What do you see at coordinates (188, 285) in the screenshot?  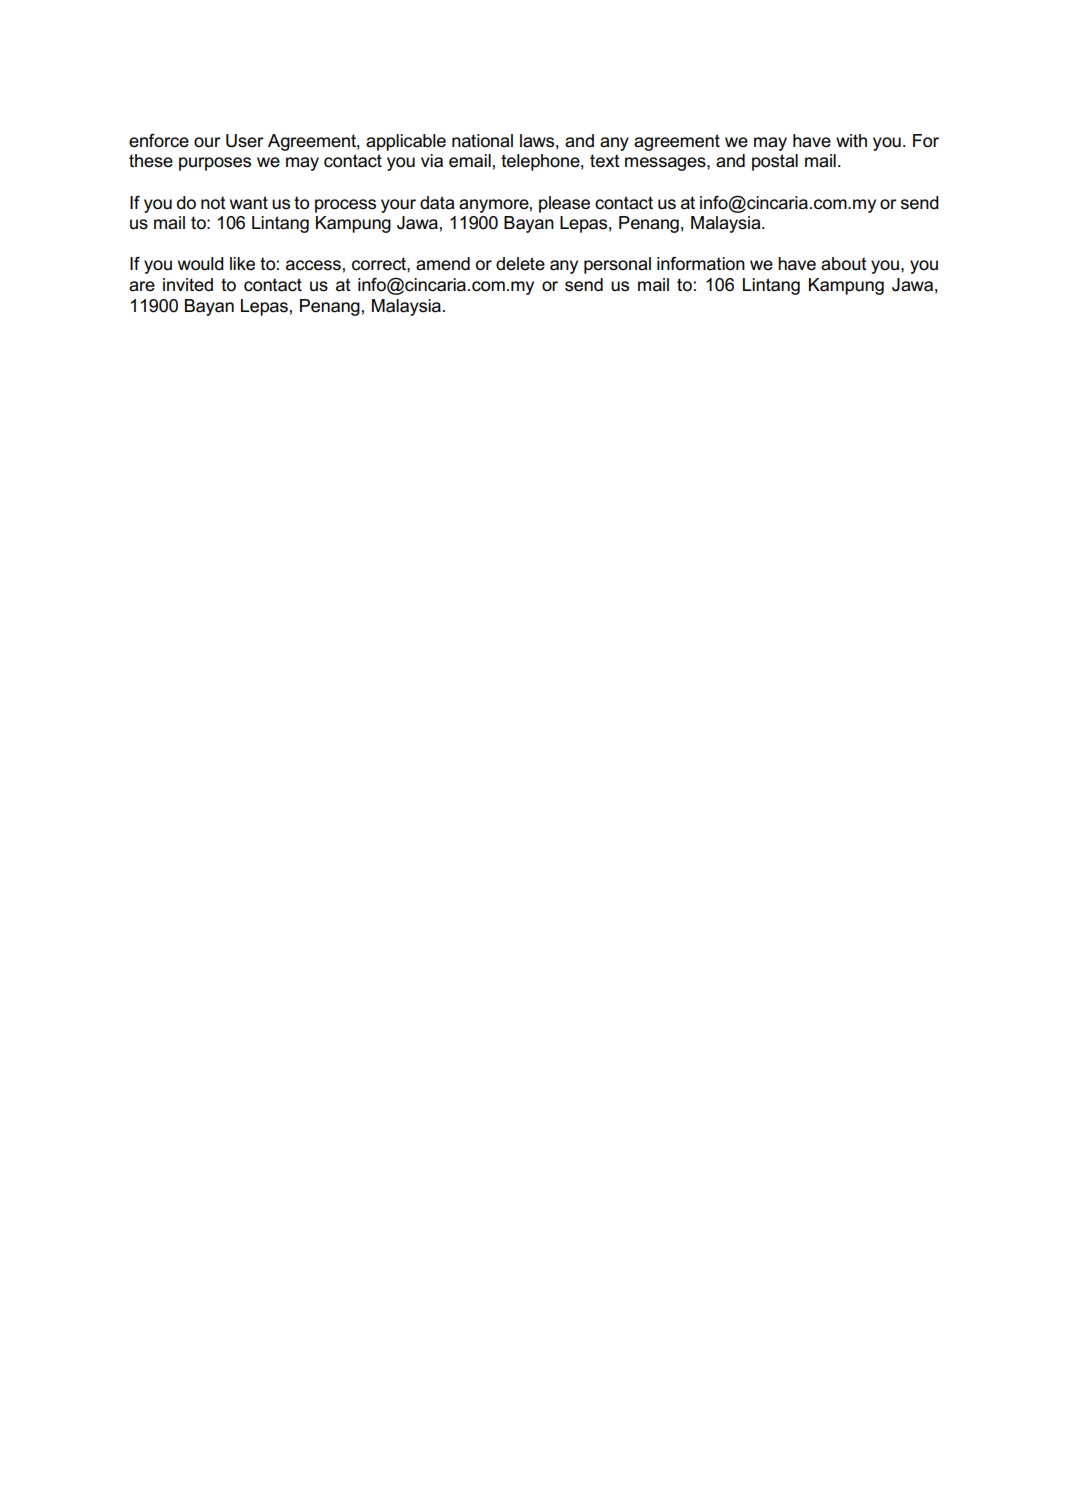 I see `invited` at bounding box center [188, 285].
